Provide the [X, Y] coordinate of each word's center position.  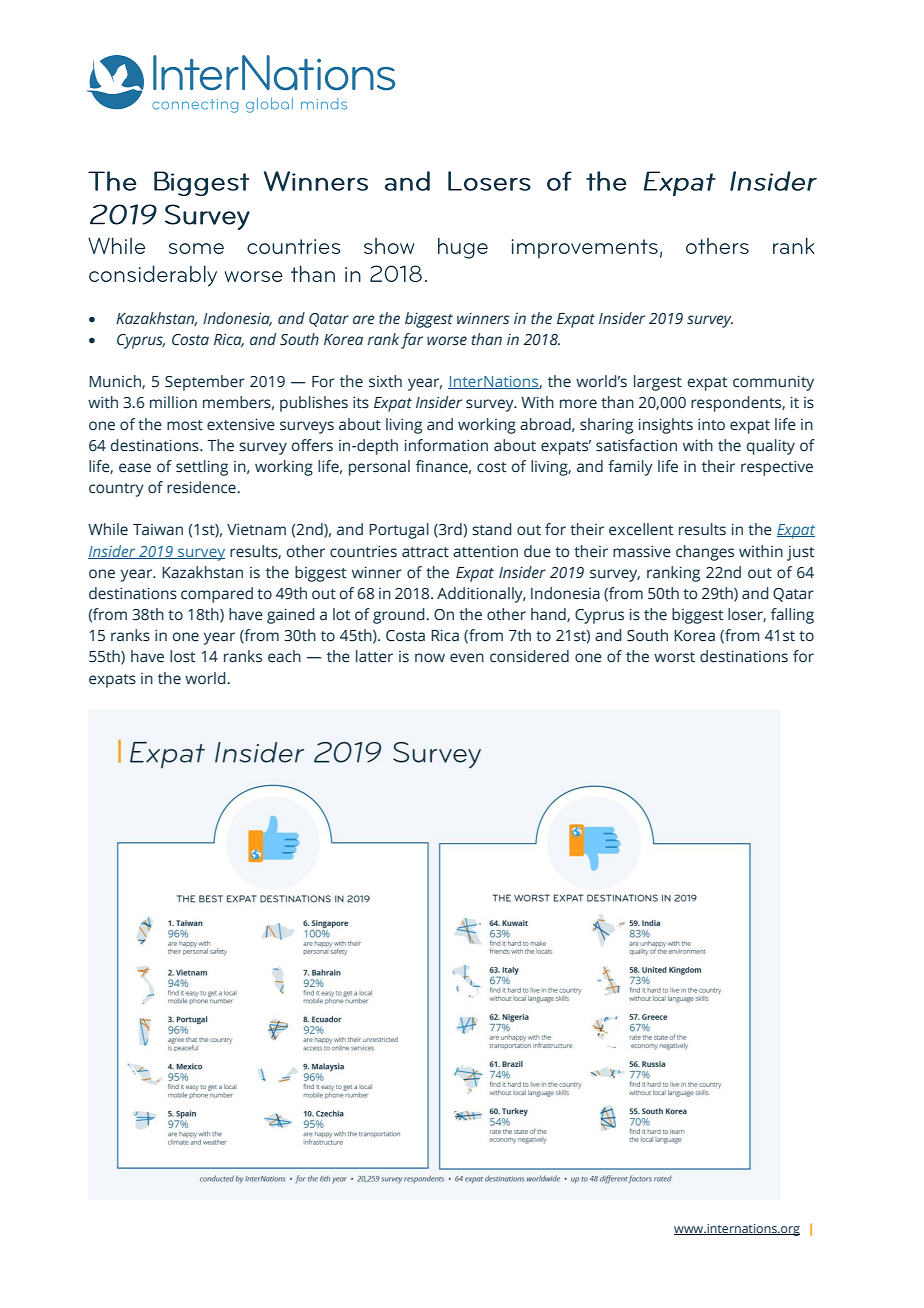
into [711, 424]
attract [425, 552]
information [446, 445]
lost [182, 656]
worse [447, 340]
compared [217, 595]
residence [202, 487]
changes [705, 553]
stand [492, 529]
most [185, 425]
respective [777, 468]
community [773, 383]
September [205, 383]
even [467, 658]
